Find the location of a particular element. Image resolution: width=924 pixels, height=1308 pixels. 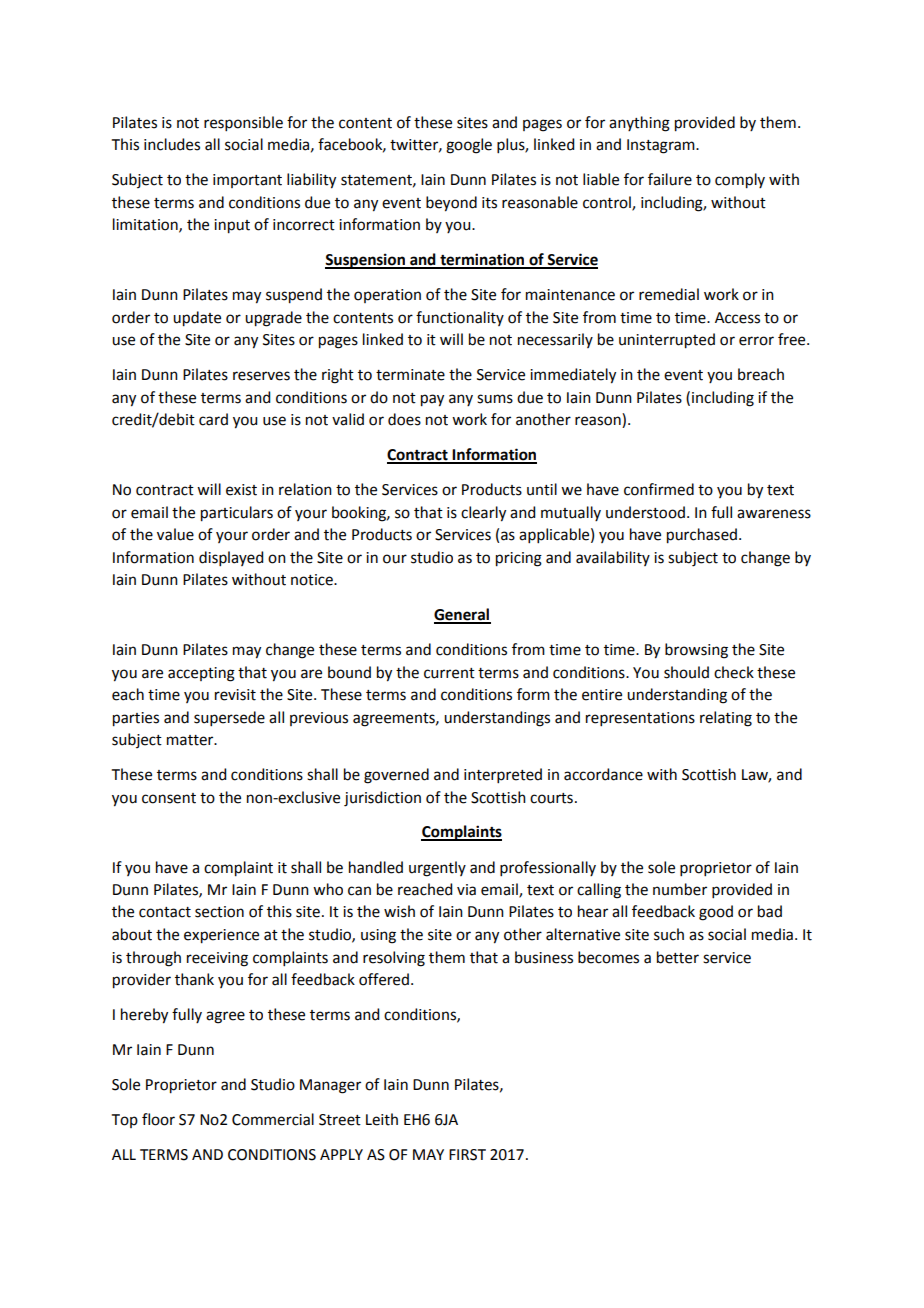

includes is located at coordinates (172, 144).
